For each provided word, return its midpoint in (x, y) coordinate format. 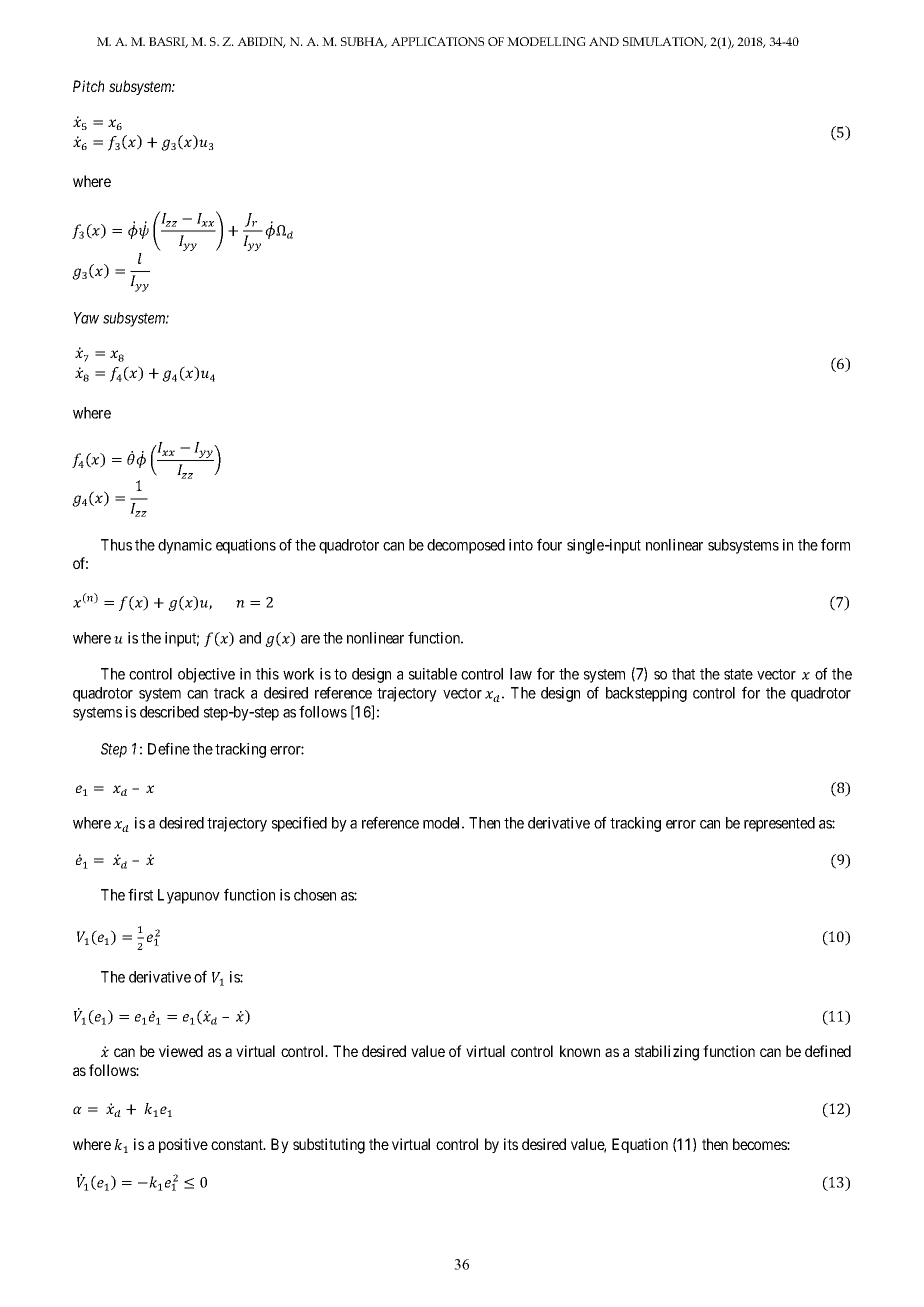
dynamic (185, 546)
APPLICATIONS (437, 41)
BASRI (168, 42)
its (511, 1144)
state (738, 674)
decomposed (466, 546)
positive (183, 1145)
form (835, 544)
